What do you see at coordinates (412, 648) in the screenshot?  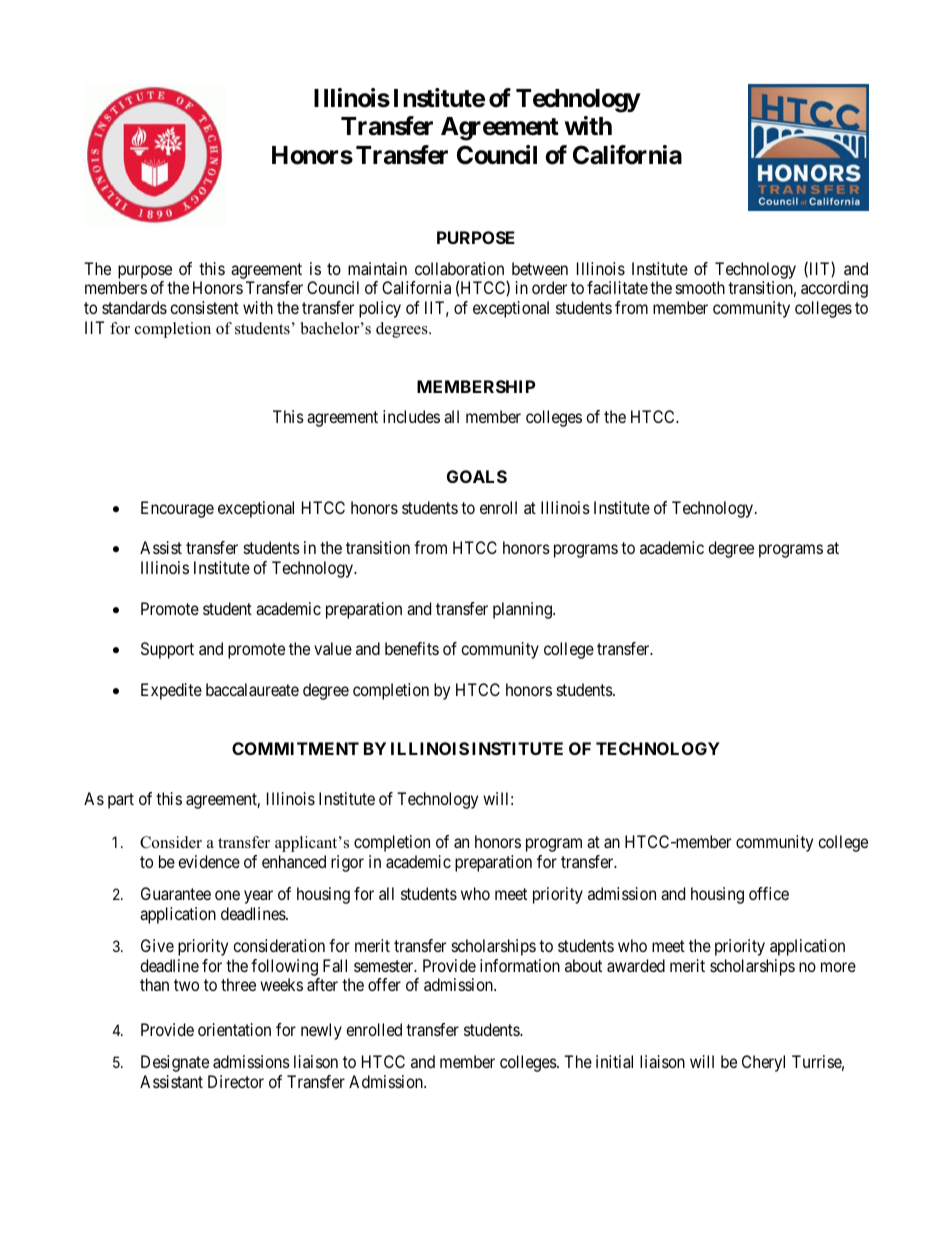 I see `benefits` at bounding box center [412, 648].
